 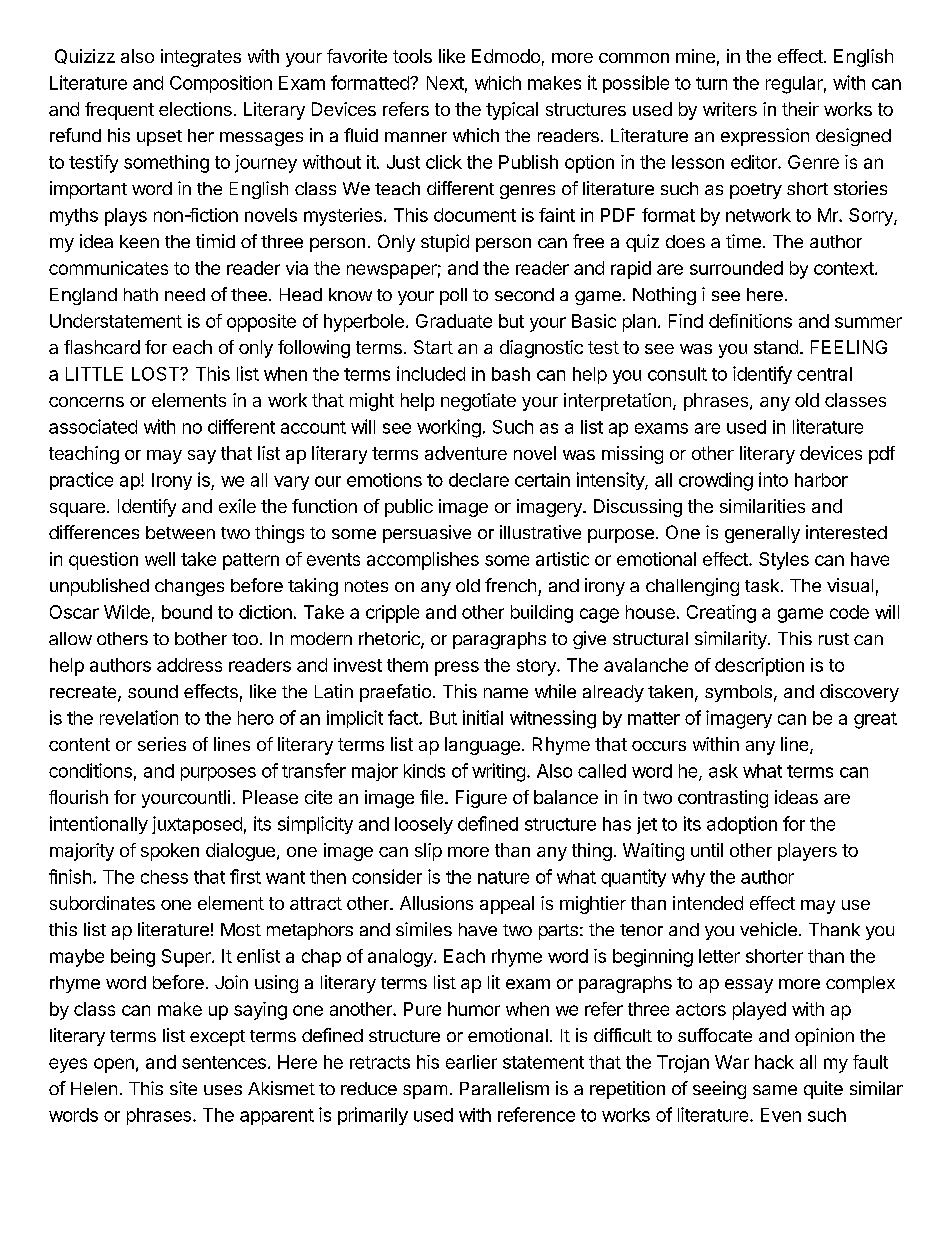 I want to click on elections, so click(x=195, y=109).
